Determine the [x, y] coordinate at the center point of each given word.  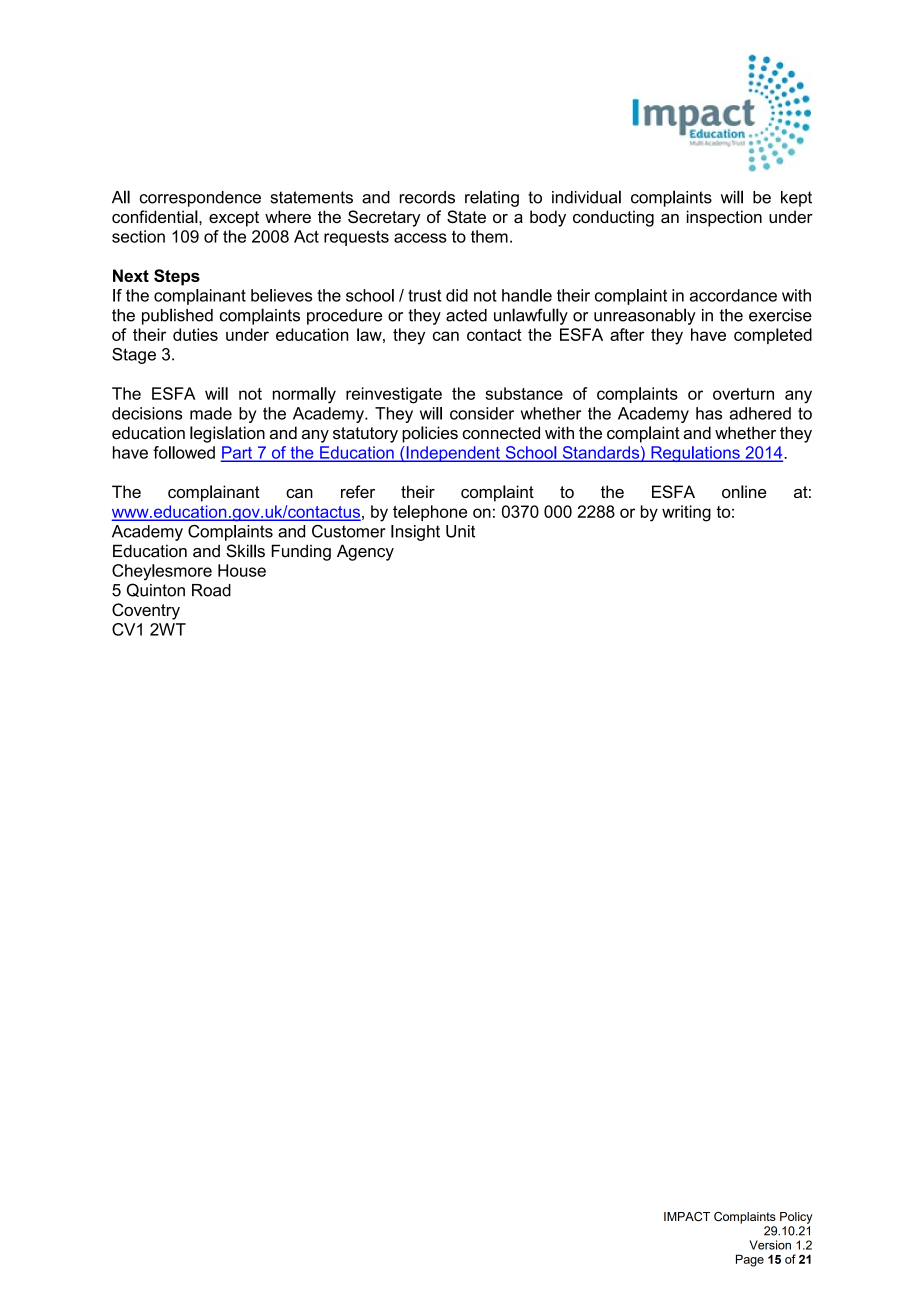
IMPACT [687, 1217]
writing [686, 513]
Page [750, 1260]
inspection [724, 218]
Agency [365, 552]
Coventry [146, 611]
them [489, 236]
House [242, 570]
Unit [460, 531]
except [234, 219]
